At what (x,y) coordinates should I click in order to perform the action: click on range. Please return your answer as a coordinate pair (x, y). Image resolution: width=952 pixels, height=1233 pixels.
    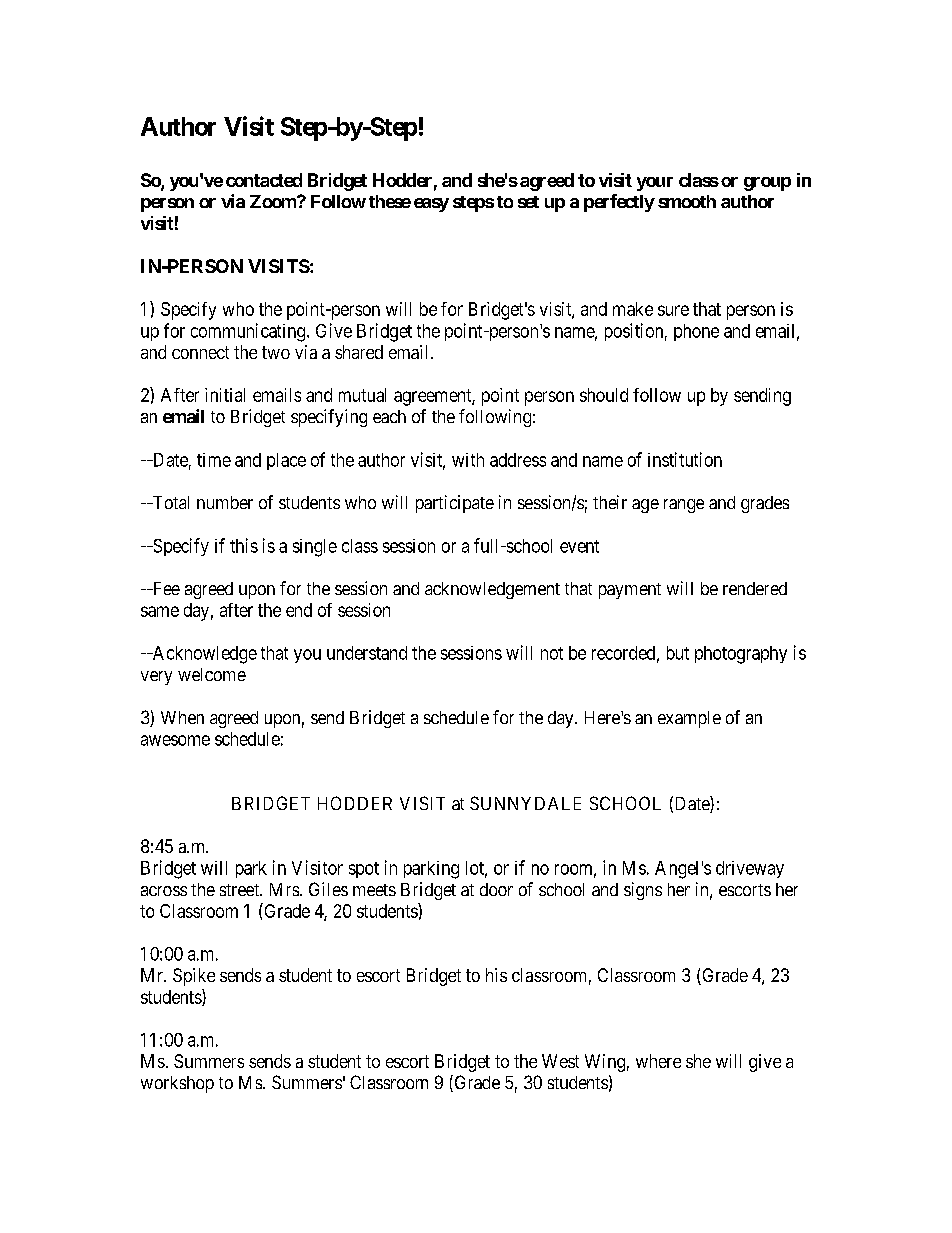
    Looking at the image, I should click on (684, 506).
